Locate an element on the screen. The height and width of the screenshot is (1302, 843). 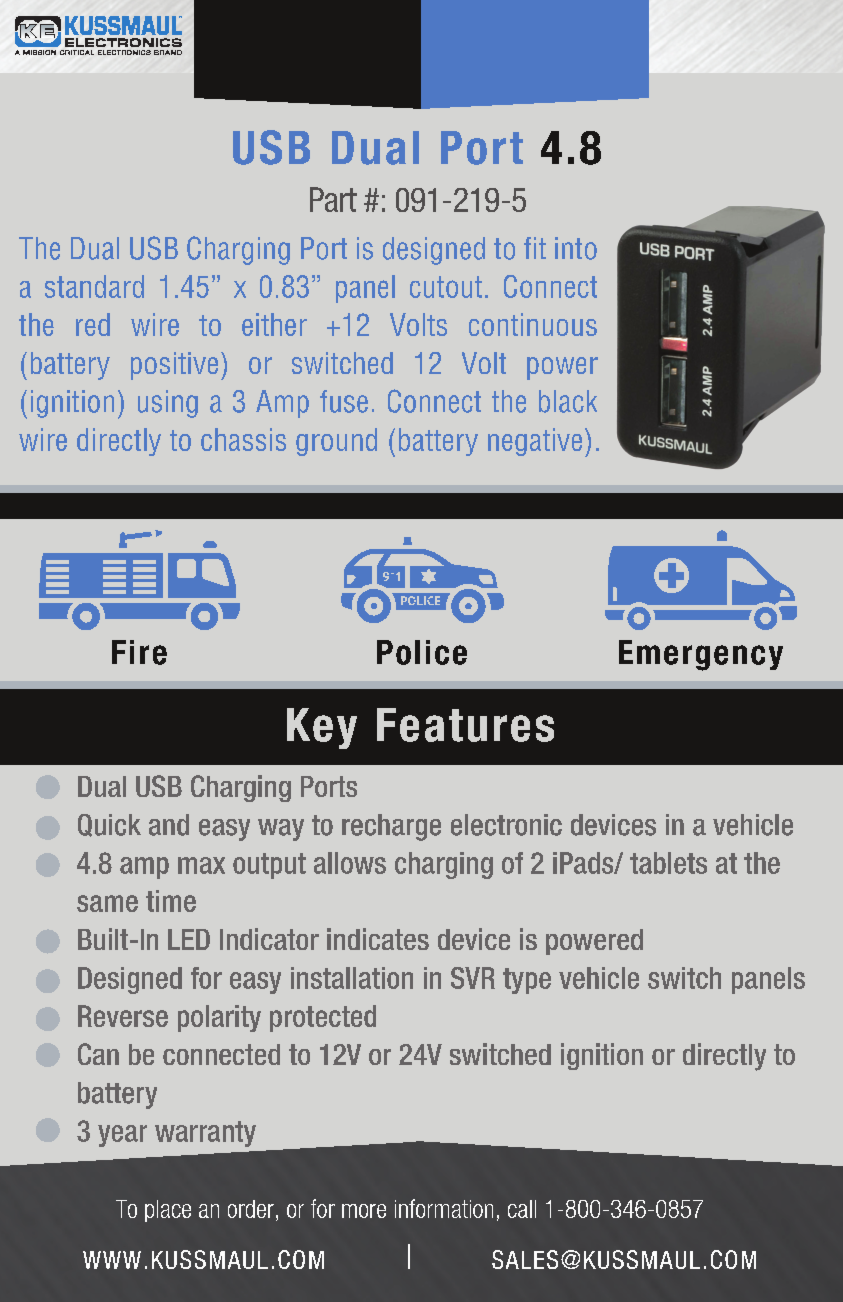
Fire is located at coordinates (139, 652).
